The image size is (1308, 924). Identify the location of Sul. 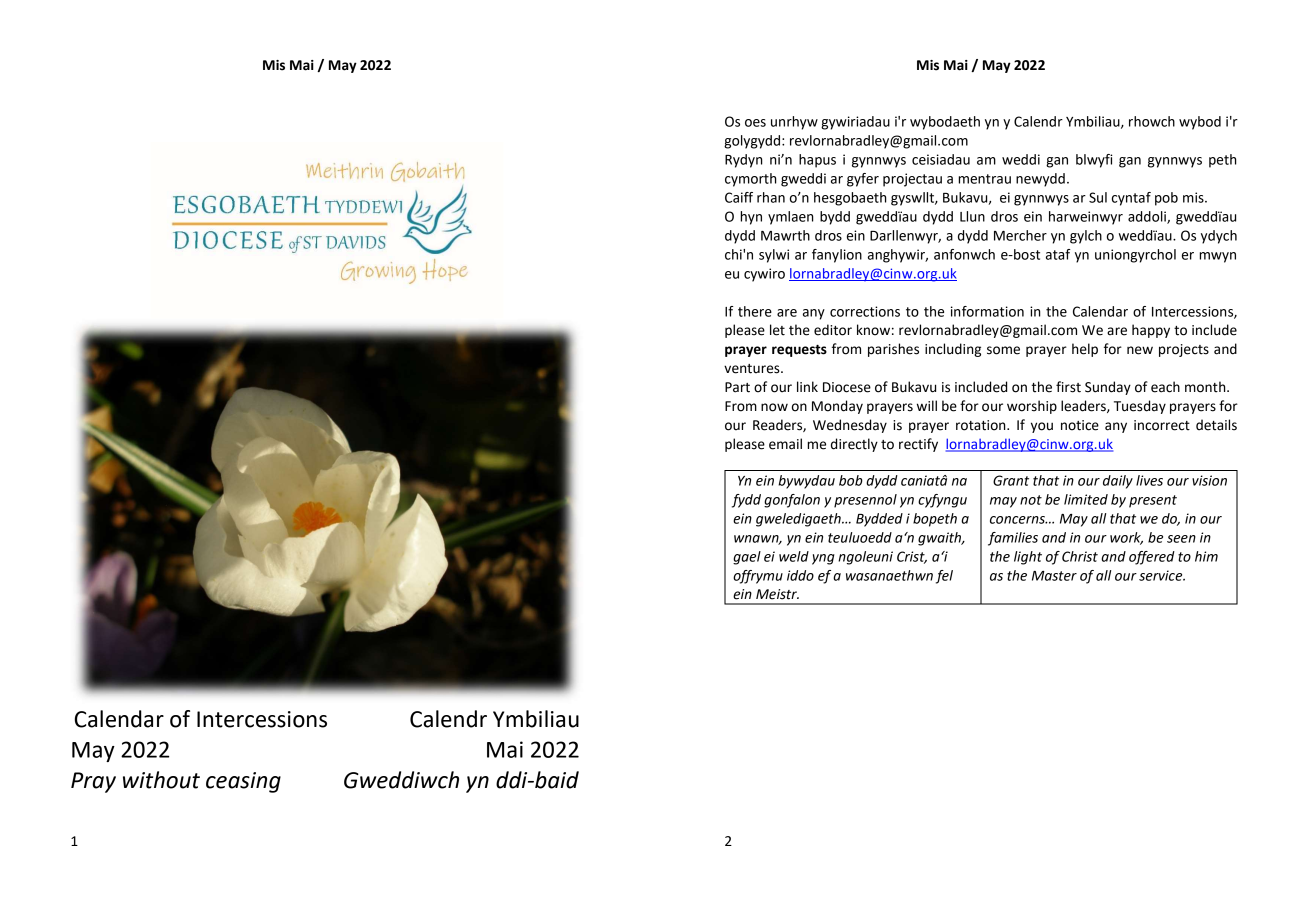
(1098, 197).
